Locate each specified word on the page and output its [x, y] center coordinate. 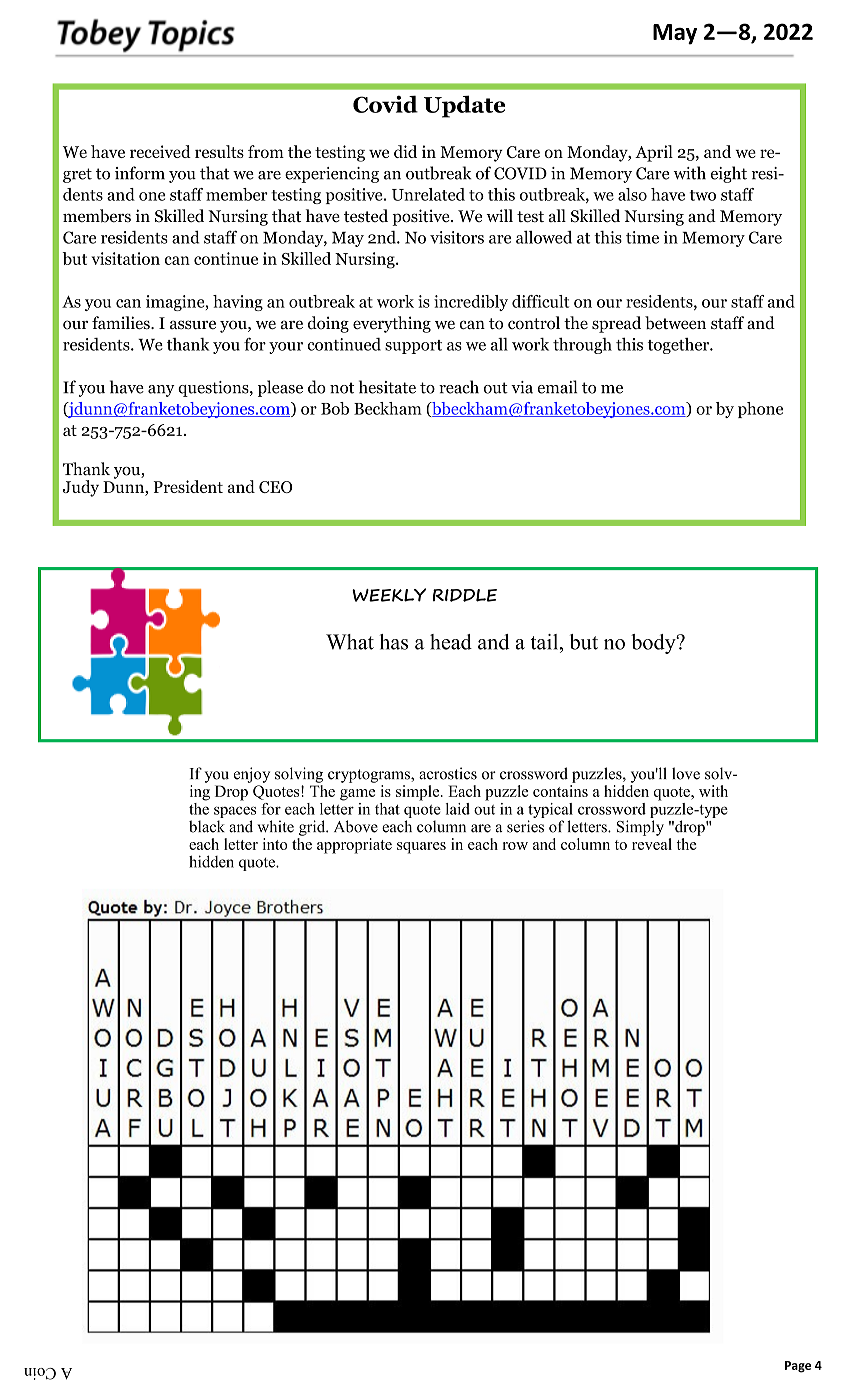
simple [419, 793]
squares [421, 848]
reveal [652, 844]
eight [729, 174]
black [207, 826]
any [161, 391]
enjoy [252, 775]
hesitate [387, 387]
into [275, 844]
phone [760, 410]
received [160, 151]
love [686, 773]
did [405, 151]
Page [798, 1367]
